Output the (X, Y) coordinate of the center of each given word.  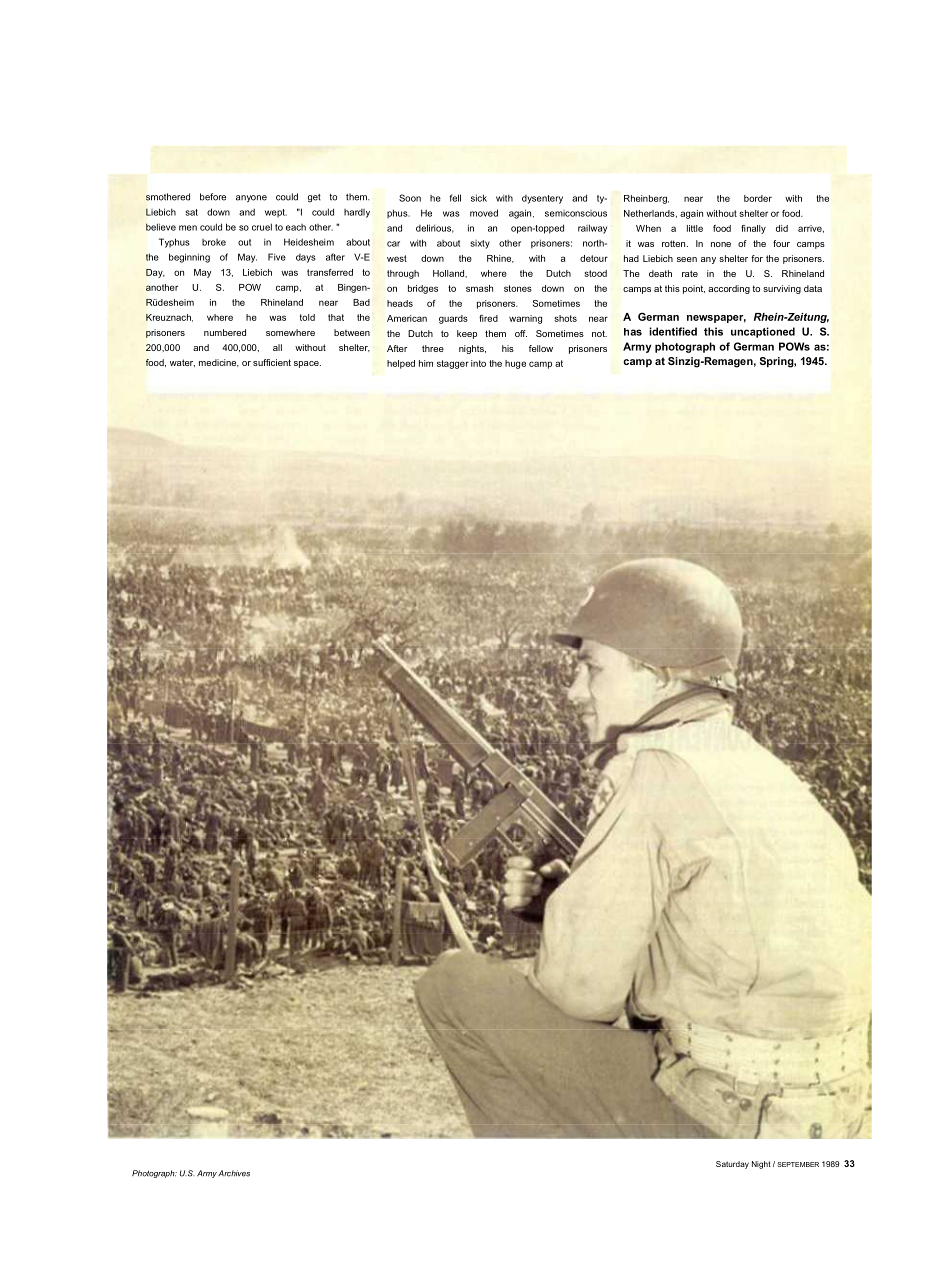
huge (515, 364)
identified (673, 331)
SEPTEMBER (798, 1164)
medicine (219, 363)
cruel (262, 227)
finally (753, 229)
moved (484, 213)
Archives (234, 1173)
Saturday (732, 1165)
